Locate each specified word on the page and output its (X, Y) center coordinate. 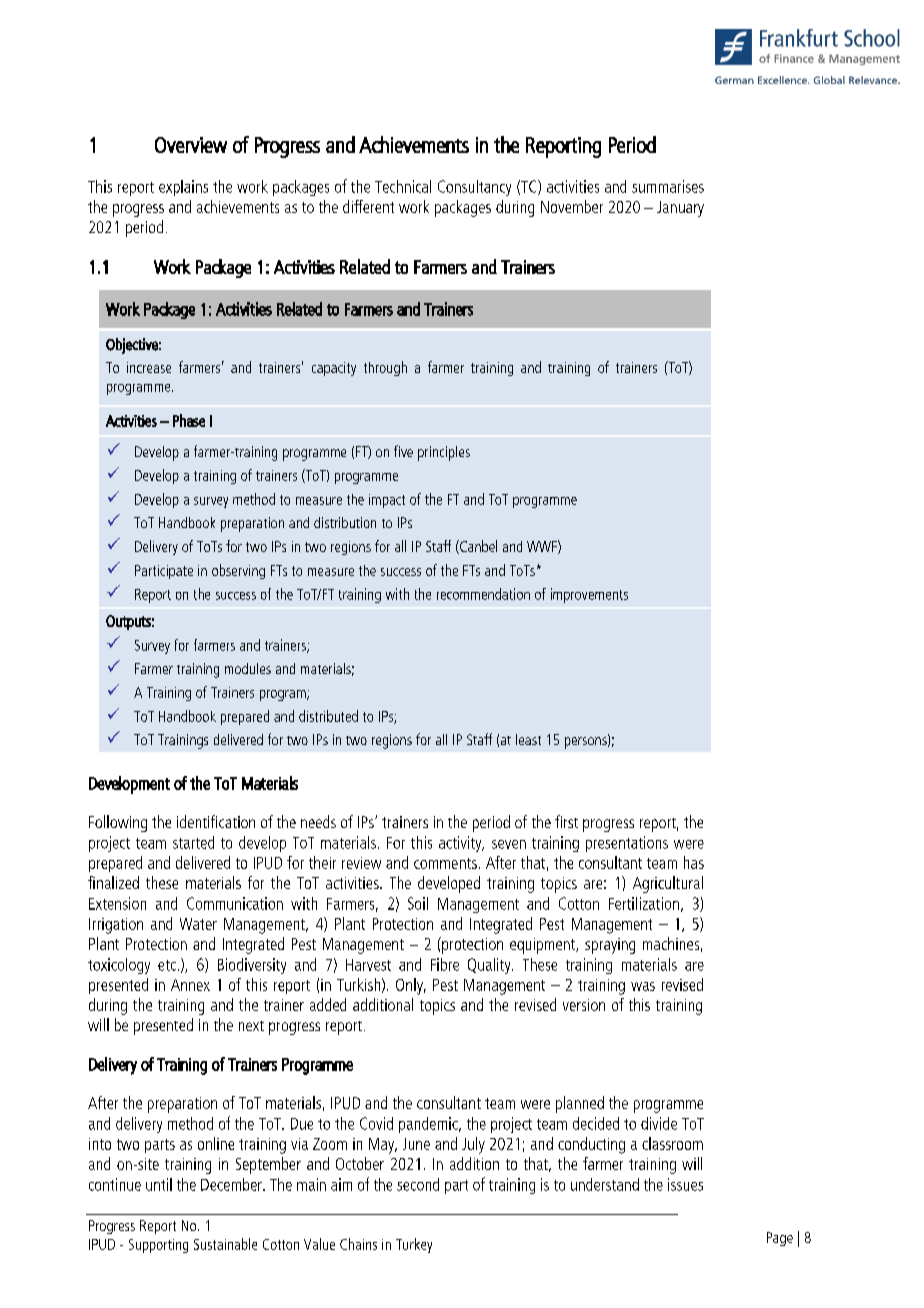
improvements (589, 595)
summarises (668, 186)
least (528, 739)
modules (248, 668)
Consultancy (474, 188)
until (159, 1184)
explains (183, 188)
